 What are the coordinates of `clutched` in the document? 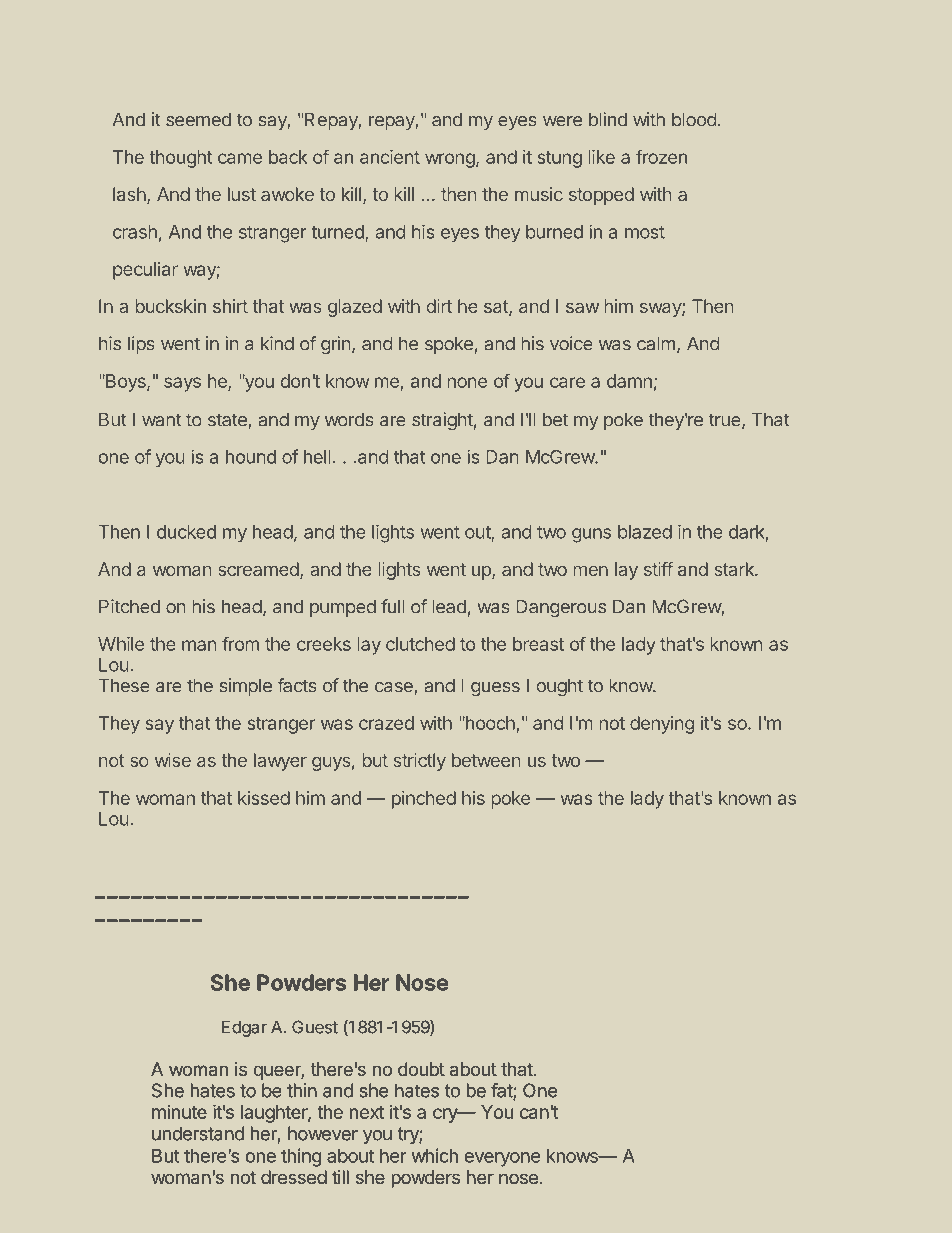 It's located at (420, 644).
